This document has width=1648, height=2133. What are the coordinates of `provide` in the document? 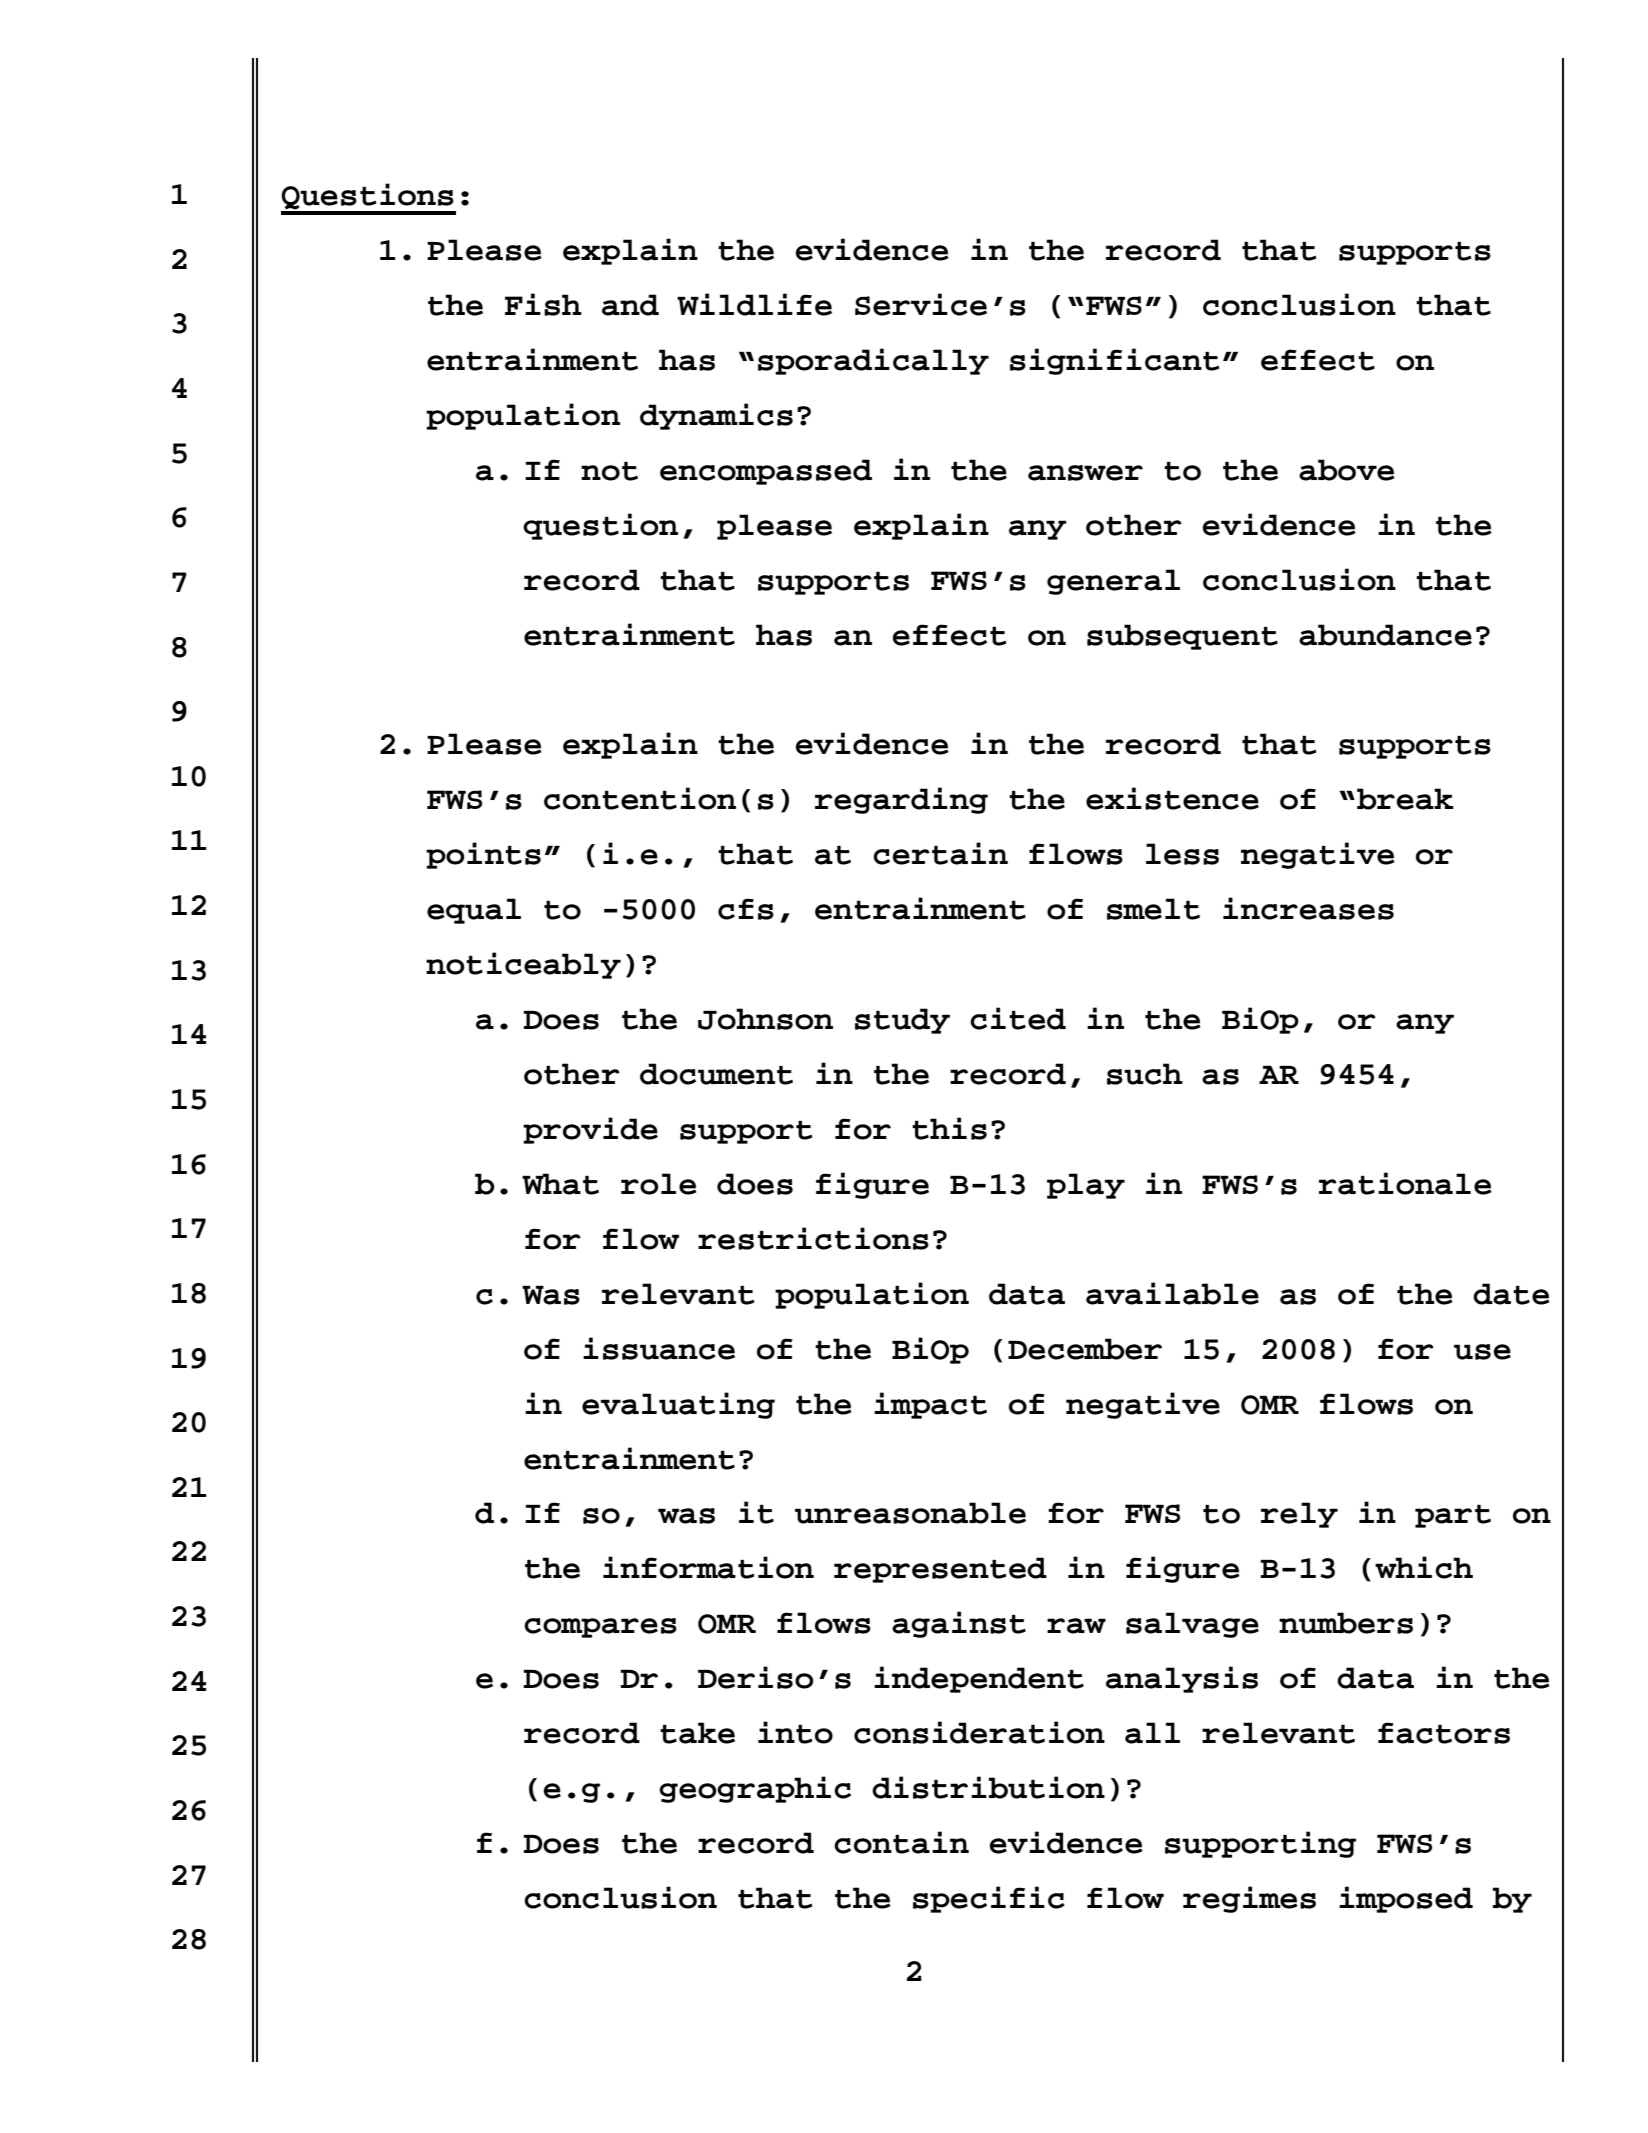 It's located at (590, 1130).
